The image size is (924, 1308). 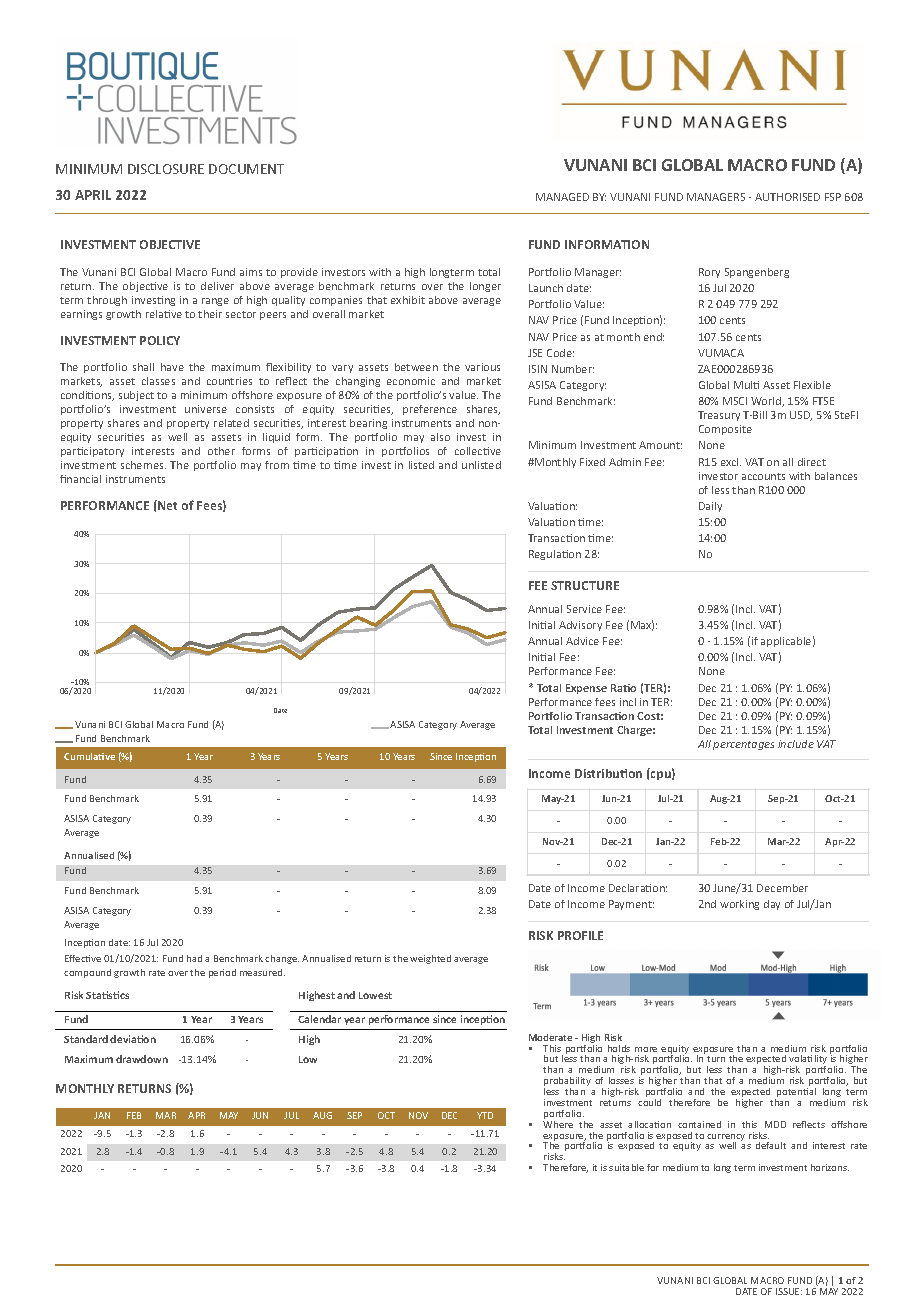 I want to click on AUTHORISED, so click(x=787, y=197).
